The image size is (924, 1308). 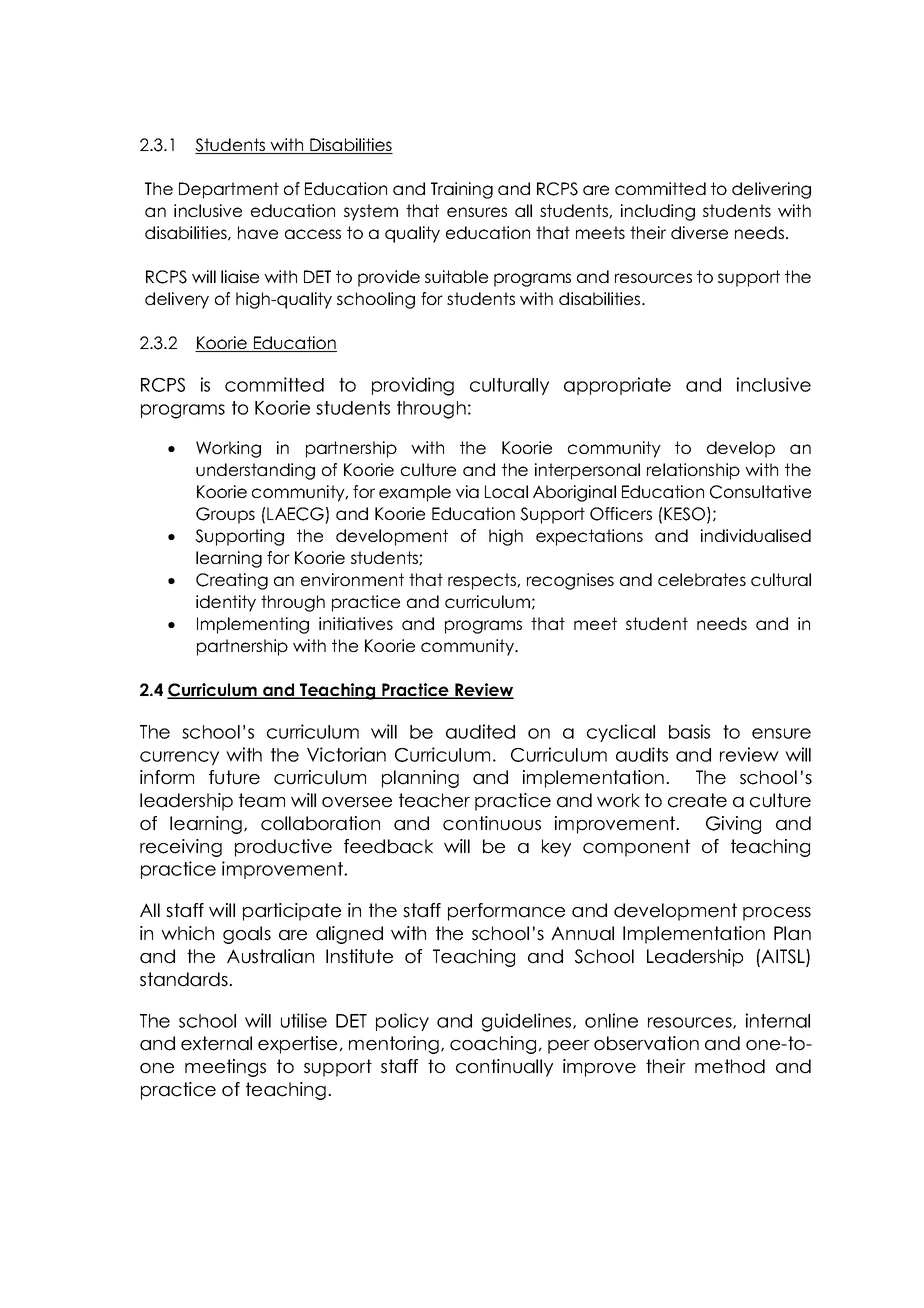 What do you see at coordinates (413, 386) in the screenshot?
I see `providing` at bounding box center [413, 386].
